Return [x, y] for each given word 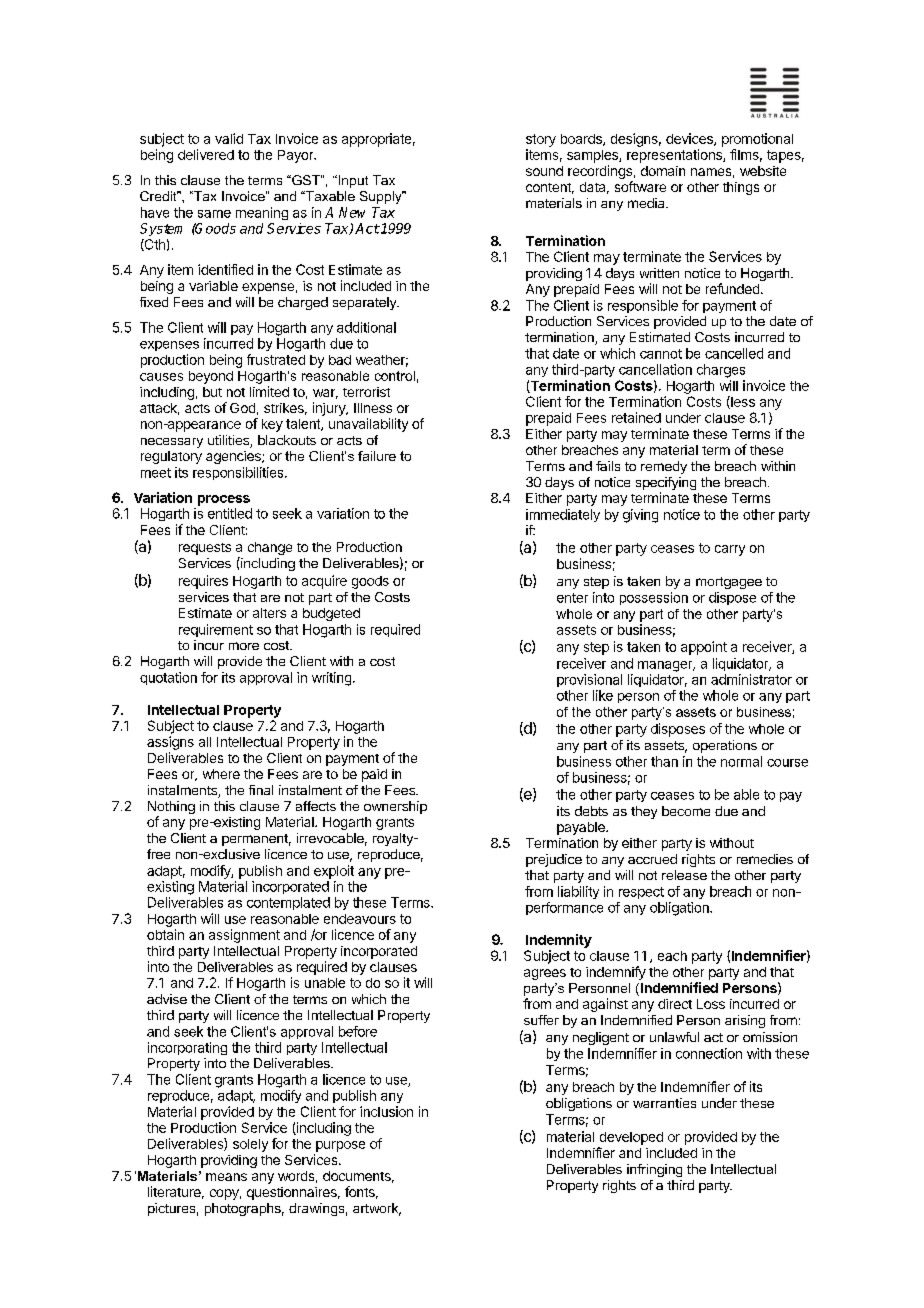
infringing [654, 1170]
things [741, 188]
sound [544, 171]
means [226, 1177]
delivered [206, 154]
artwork [377, 1209]
